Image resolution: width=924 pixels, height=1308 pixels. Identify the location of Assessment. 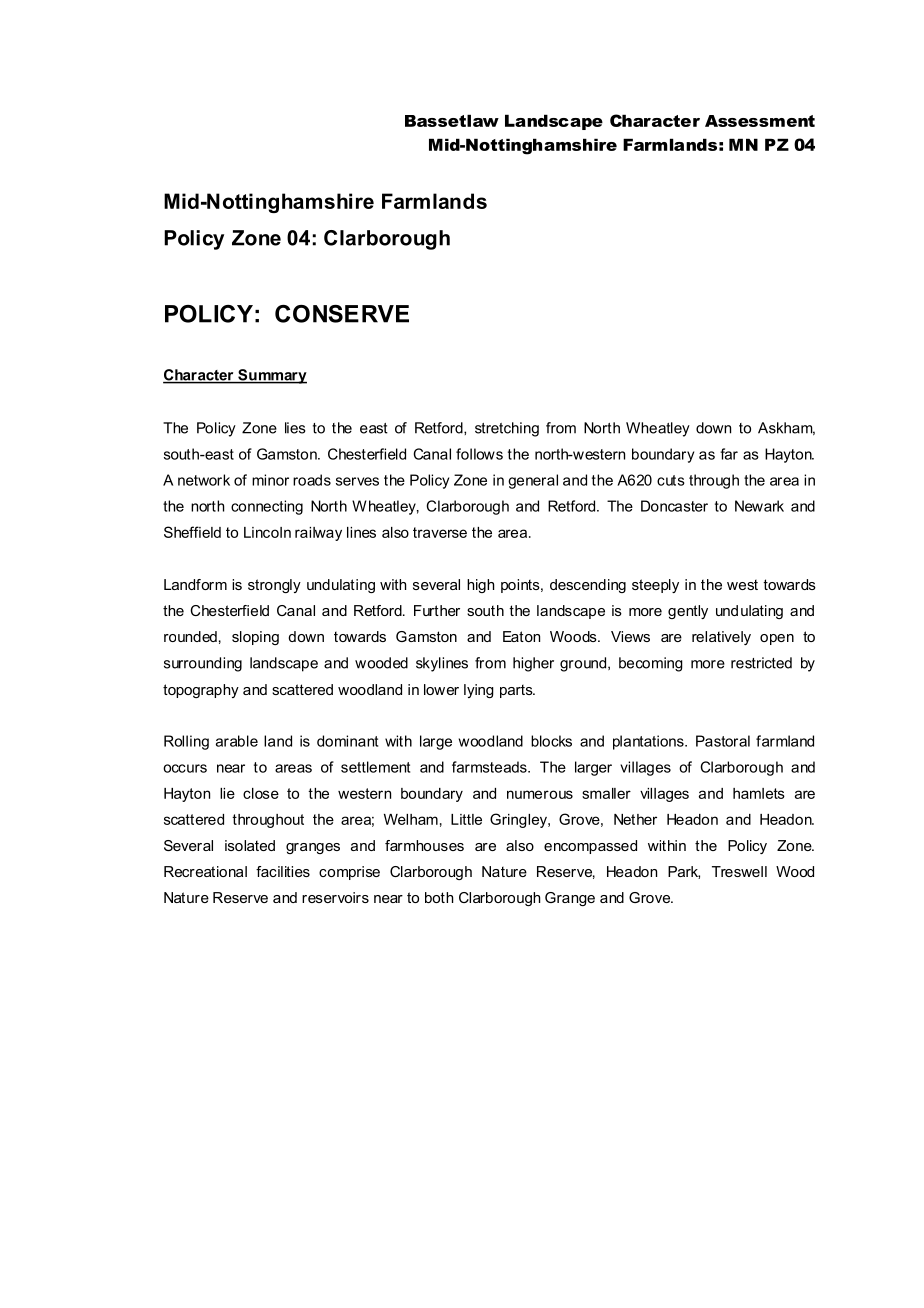
(760, 121).
